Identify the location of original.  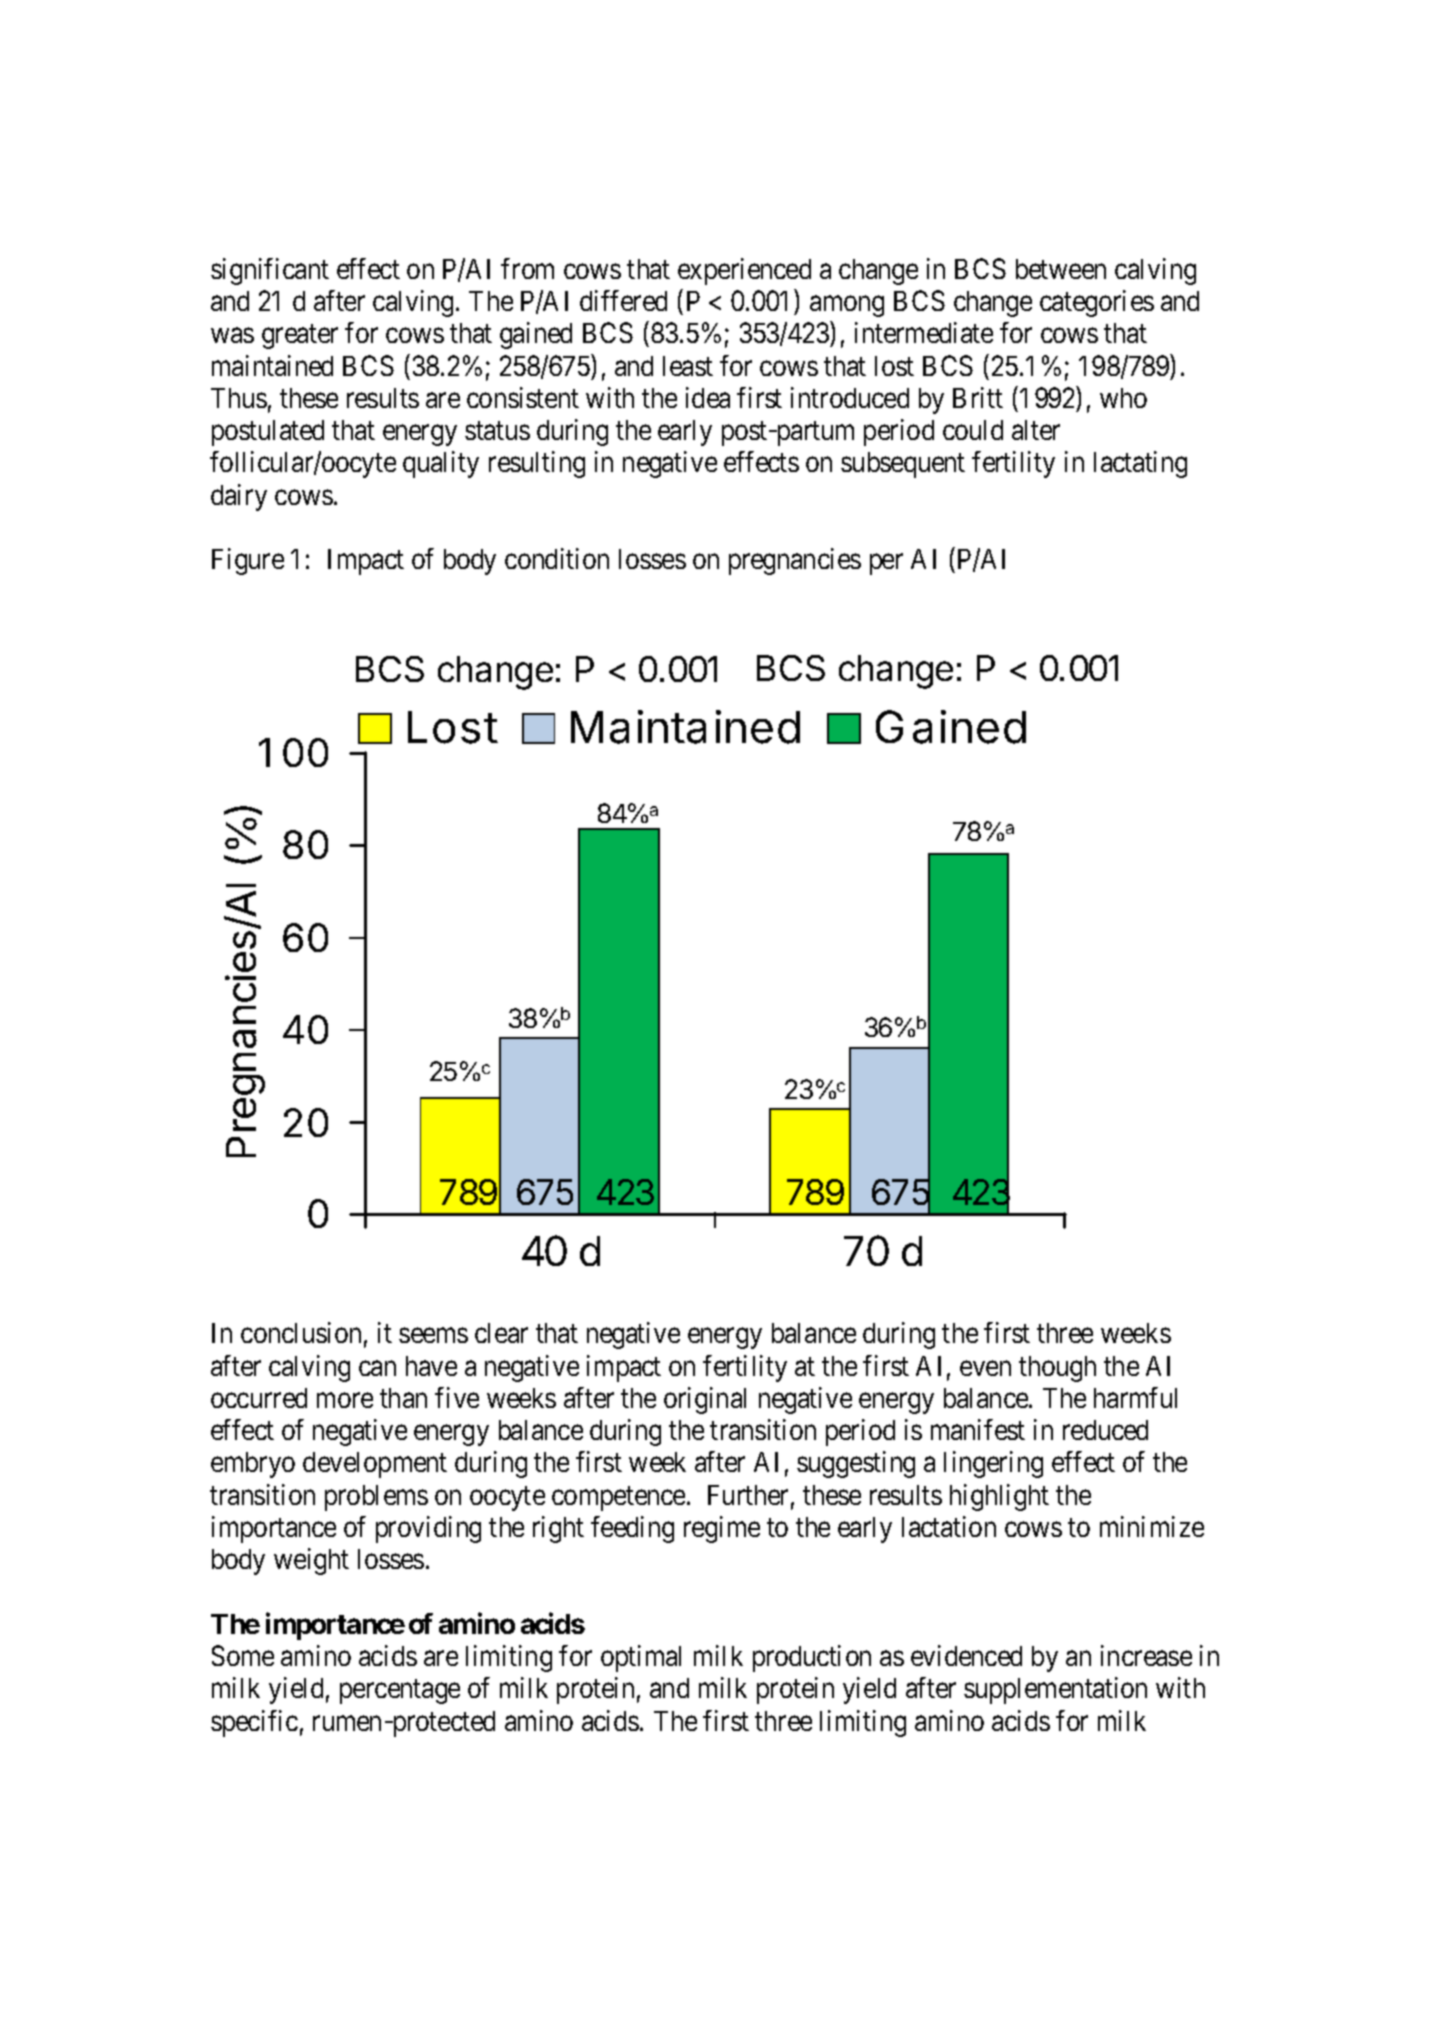
(705, 1400).
